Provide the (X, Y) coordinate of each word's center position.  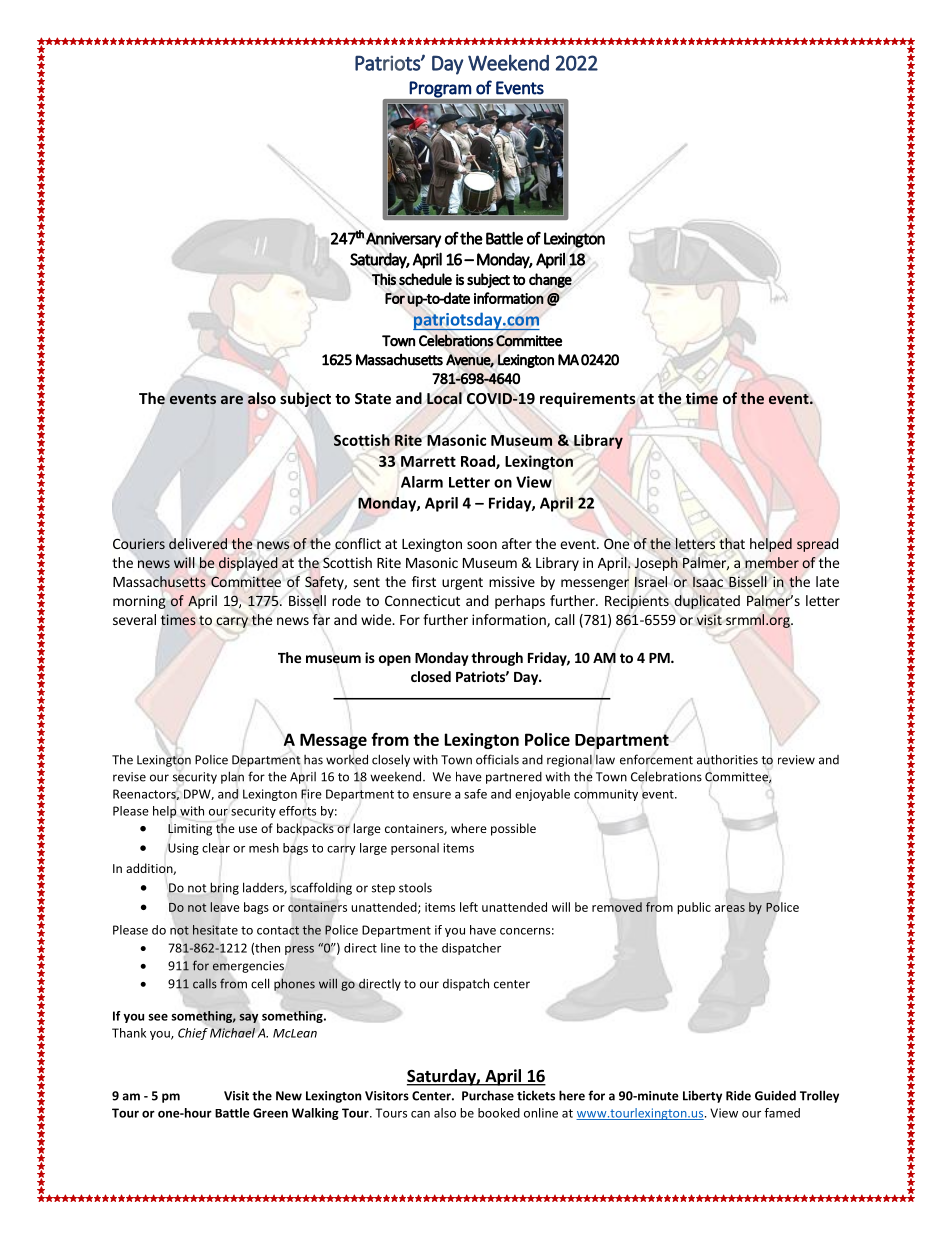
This (384, 279)
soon (482, 545)
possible (513, 829)
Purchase (488, 1095)
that (732, 543)
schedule (425, 279)
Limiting (190, 830)
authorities (727, 759)
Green (270, 1113)
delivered (198, 544)
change (550, 280)
